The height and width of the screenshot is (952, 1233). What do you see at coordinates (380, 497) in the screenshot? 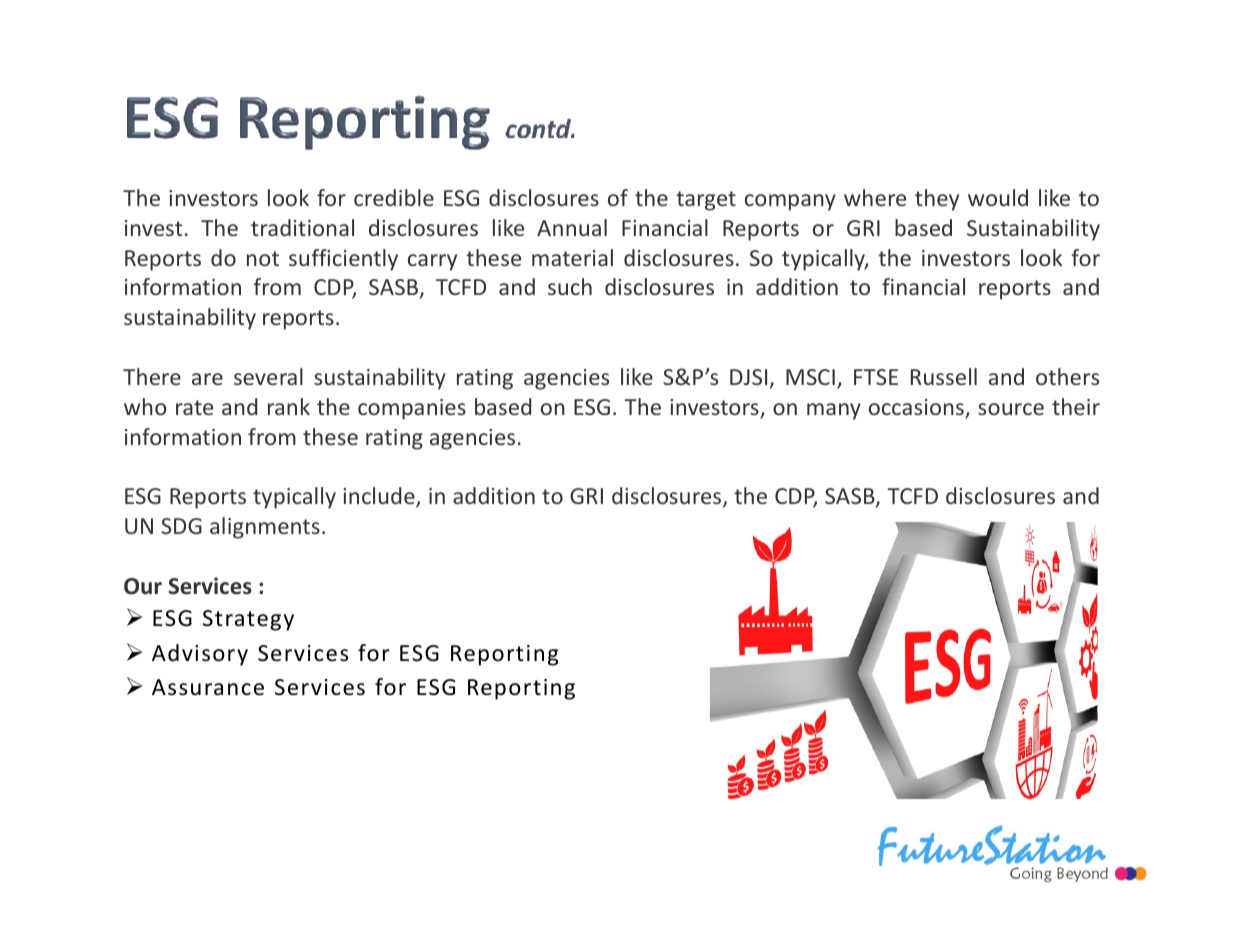
I see `include` at bounding box center [380, 497].
